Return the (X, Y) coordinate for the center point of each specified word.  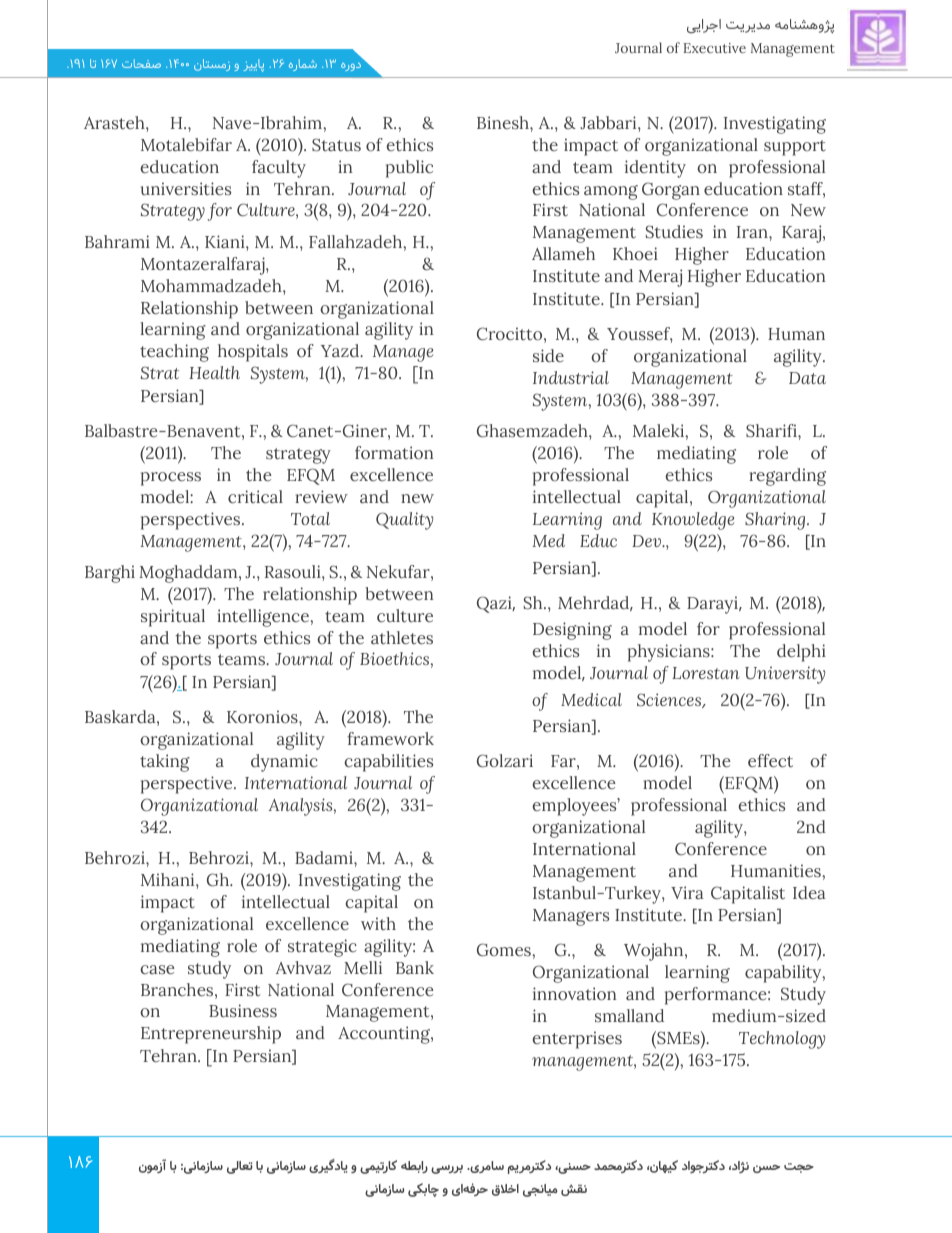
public (409, 169)
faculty (279, 169)
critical (255, 496)
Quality (404, 521)
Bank (415, 967)
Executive (714, 48)
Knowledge (693, 521)
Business (243, 1010)
